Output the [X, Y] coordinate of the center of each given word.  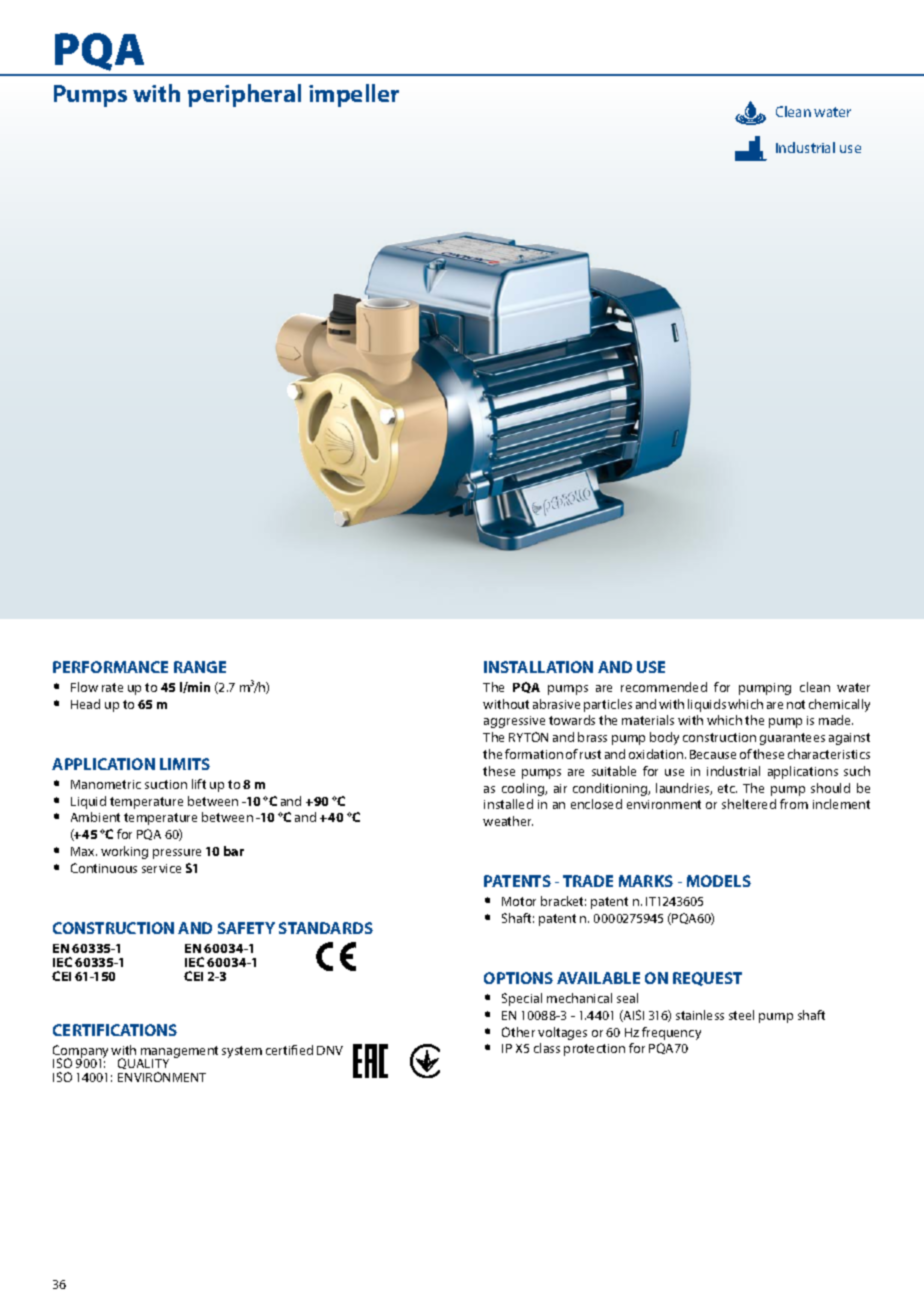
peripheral [244, 95]
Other [518, 1032]
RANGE [200, 667]
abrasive [556, 704]
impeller [354, 95]
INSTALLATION [538, 667]
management [178, 1053]
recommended [664, 687]
